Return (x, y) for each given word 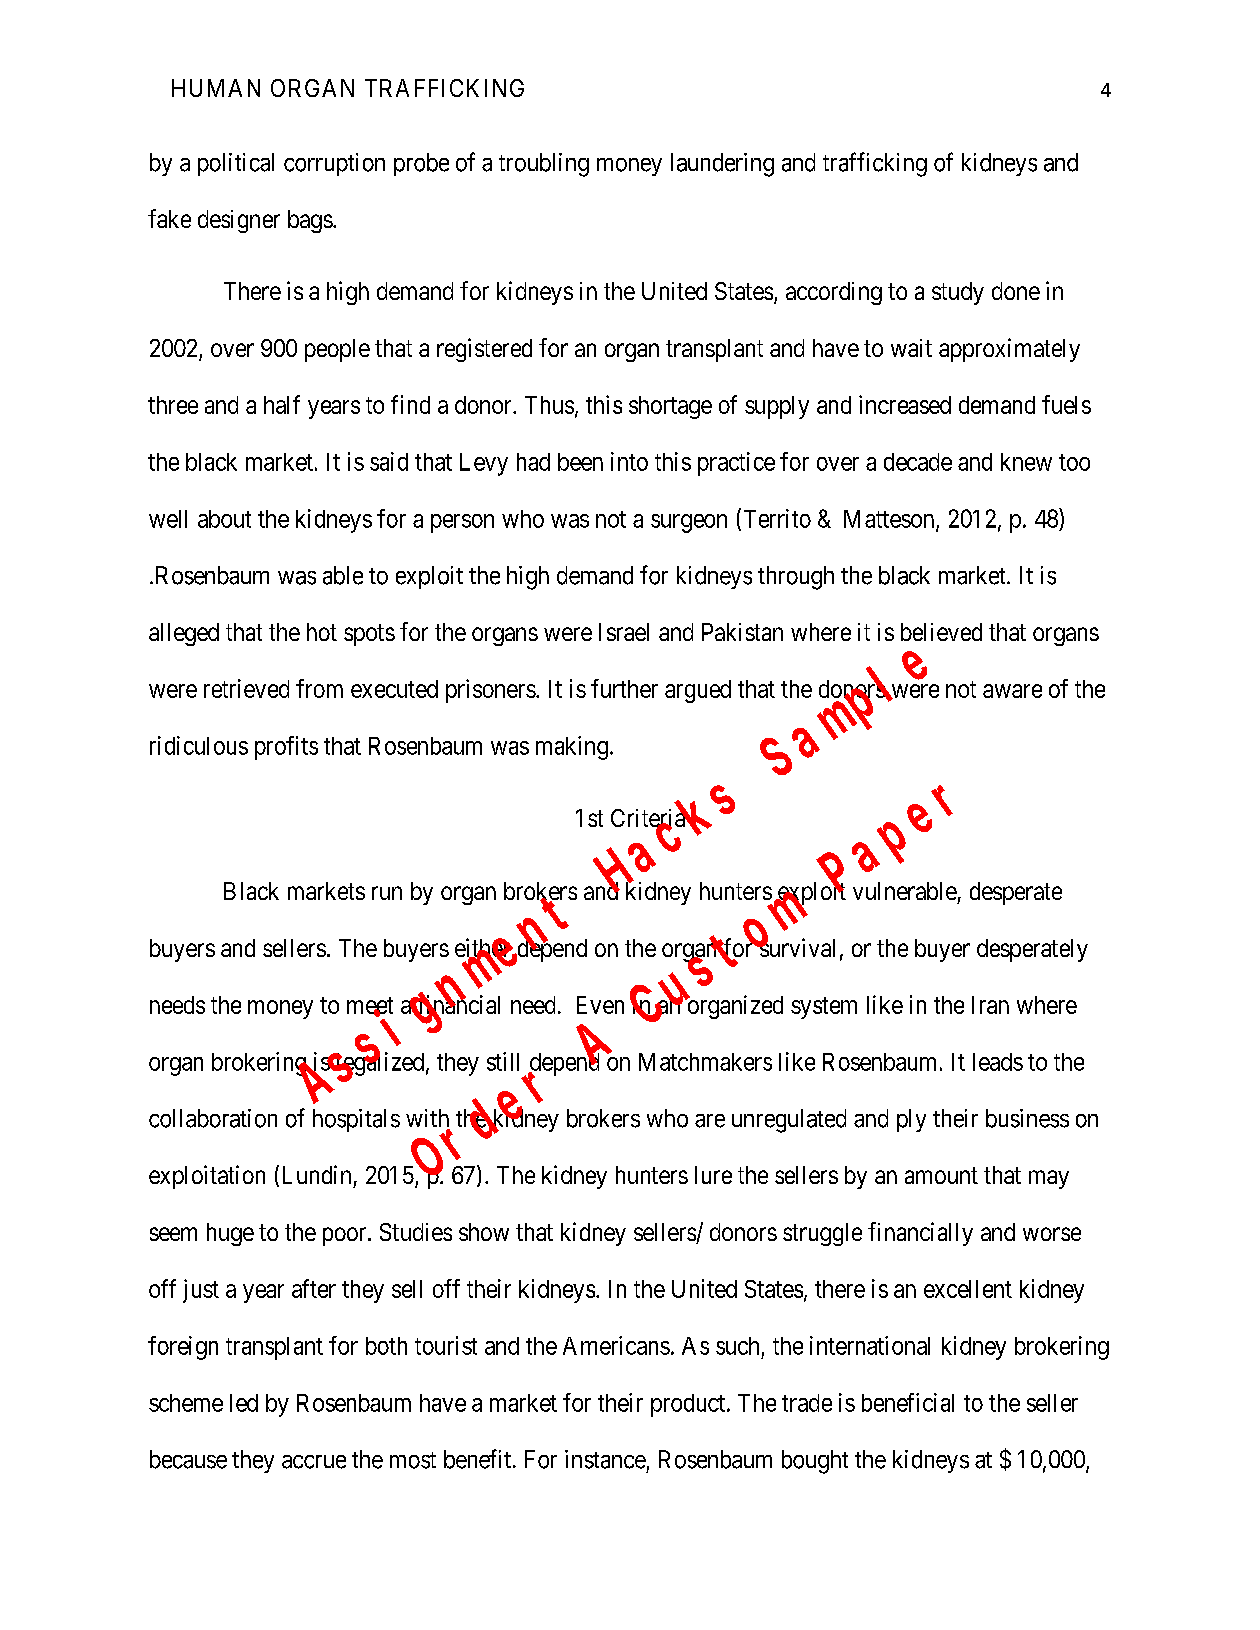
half (282, 404)
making (572, 748)
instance (605, 1459)
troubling (544, 165)
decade (918, 462)
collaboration (213, 1118)
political (236, 164)
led (244, 1403)
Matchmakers (705, 1062)
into (629, 461)
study (958, 293)
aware (1012, 691)
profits (286, 748)
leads (998, 1062)
